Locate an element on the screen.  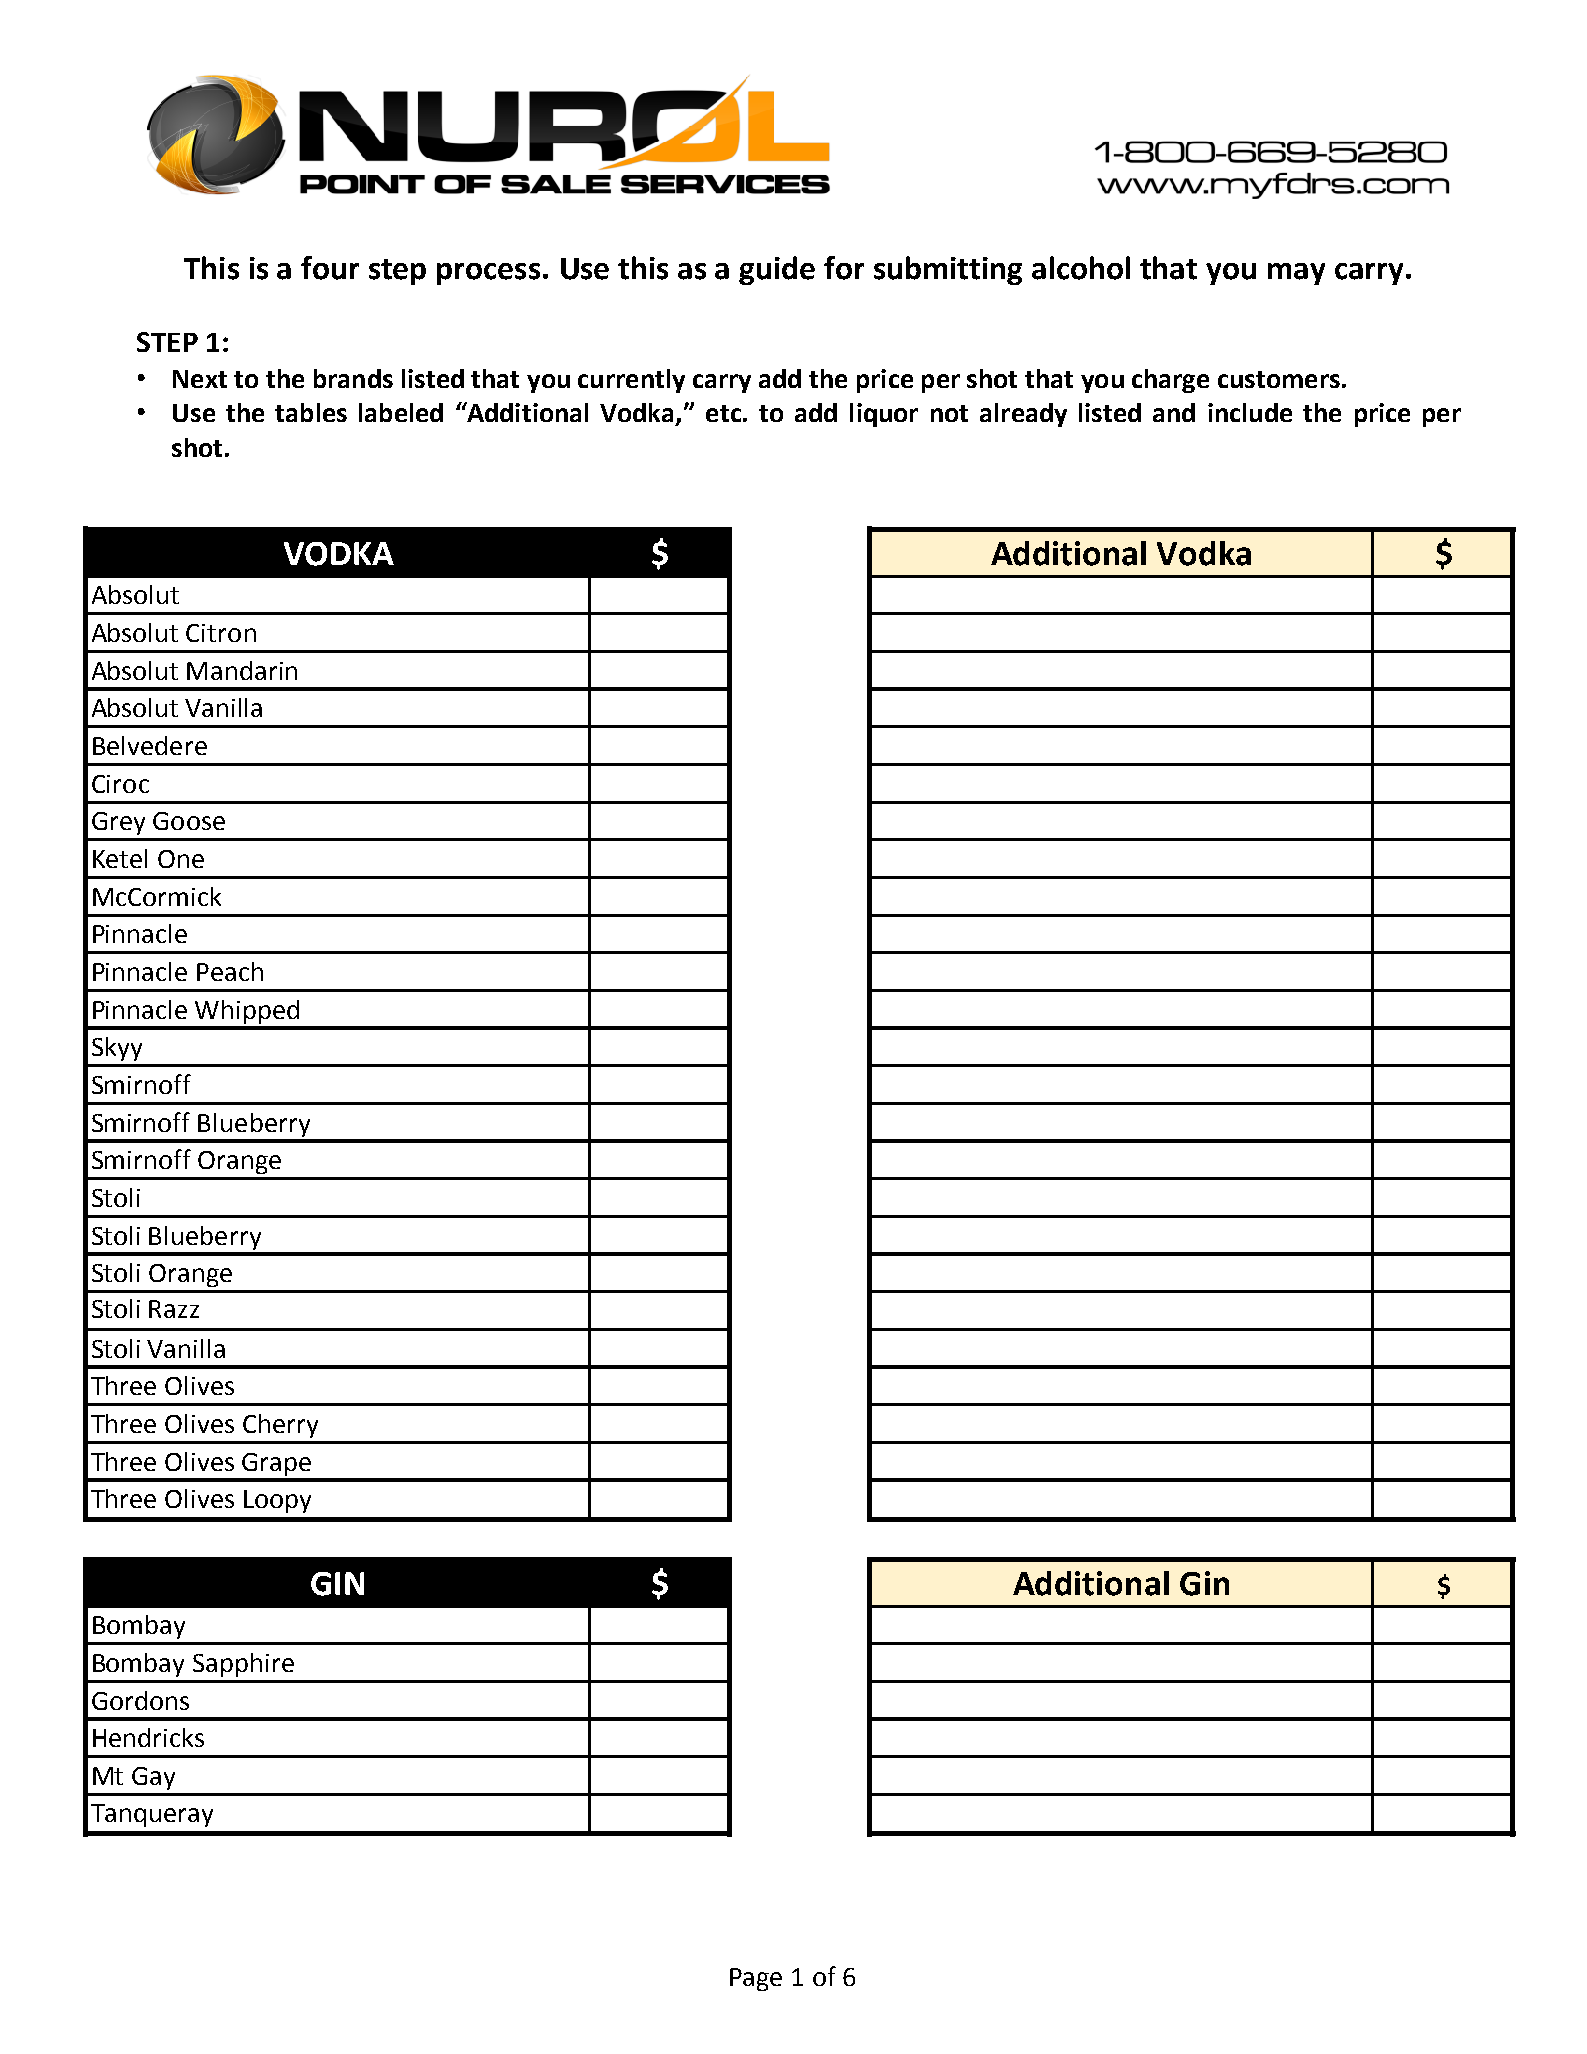
One is located at coordinates (181, 859).
